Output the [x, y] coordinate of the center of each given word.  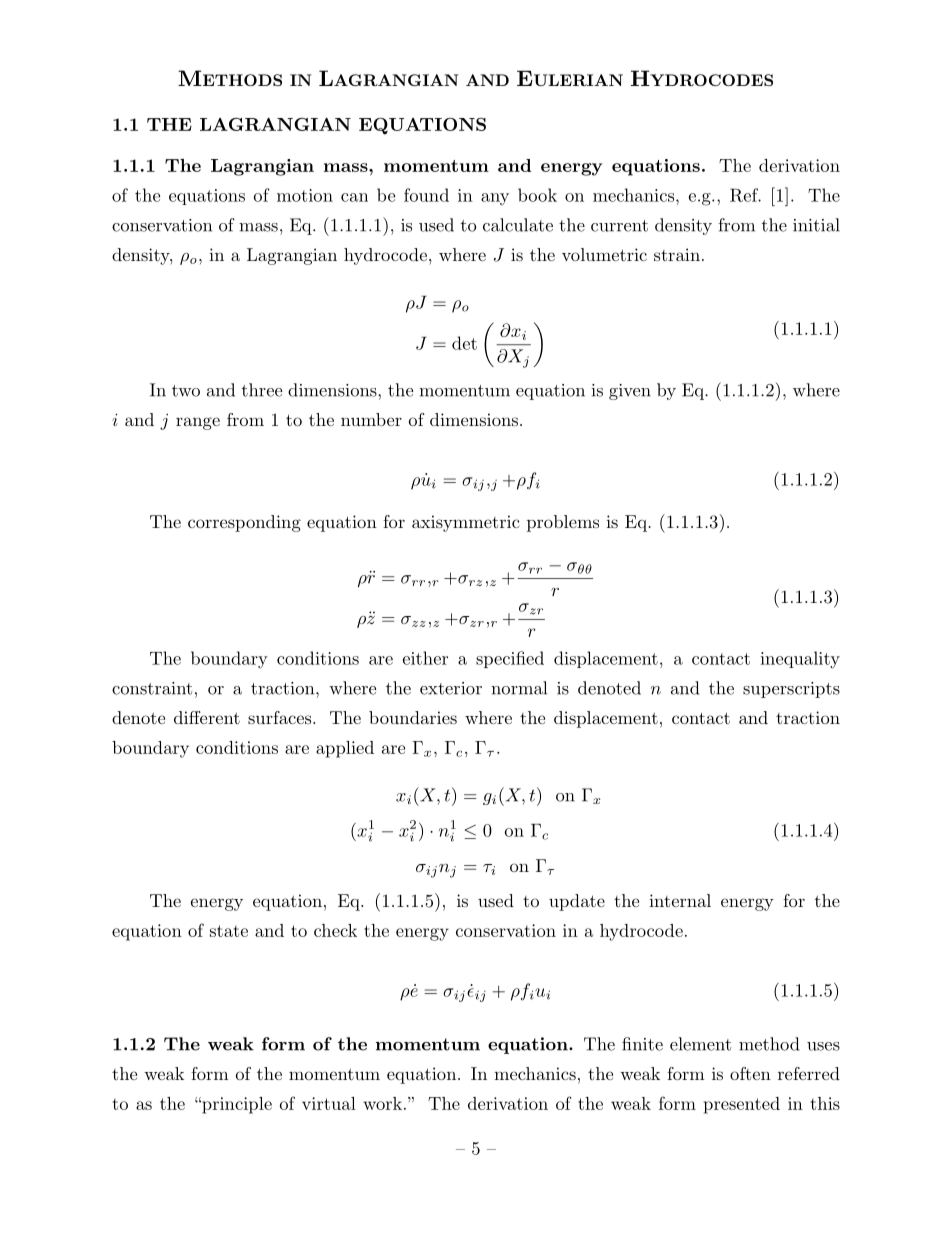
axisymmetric [465, 523]
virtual [329, 1103]
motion [305, 195]
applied [345, 749]
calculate [518, 225]
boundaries [413, 717]
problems [563, 523]
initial [816, 225]
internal [680, 900]
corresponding [244, 523]
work [382, 1103]
